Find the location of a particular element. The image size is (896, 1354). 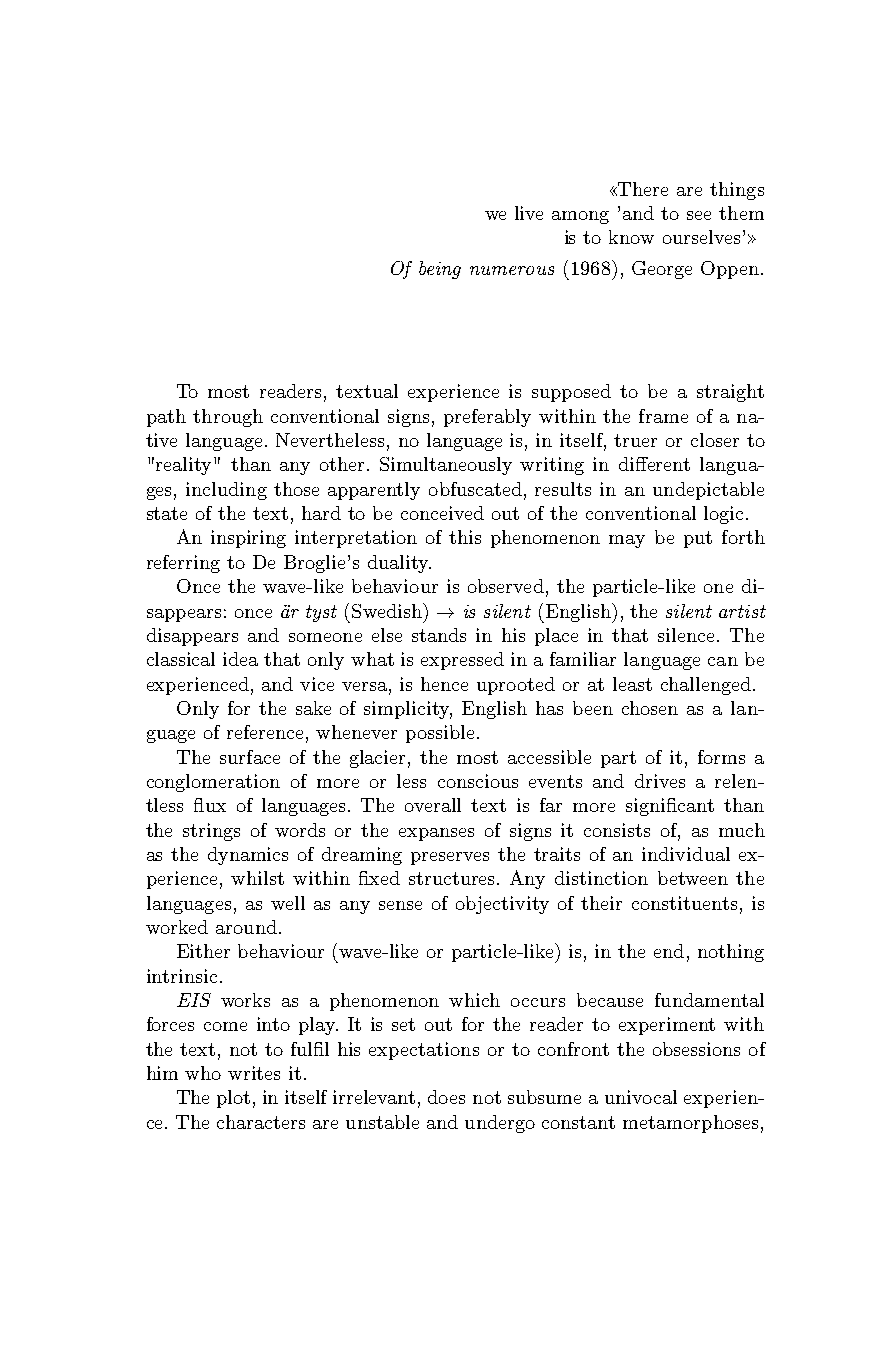

plot is located at coordinates (233, 1099).
